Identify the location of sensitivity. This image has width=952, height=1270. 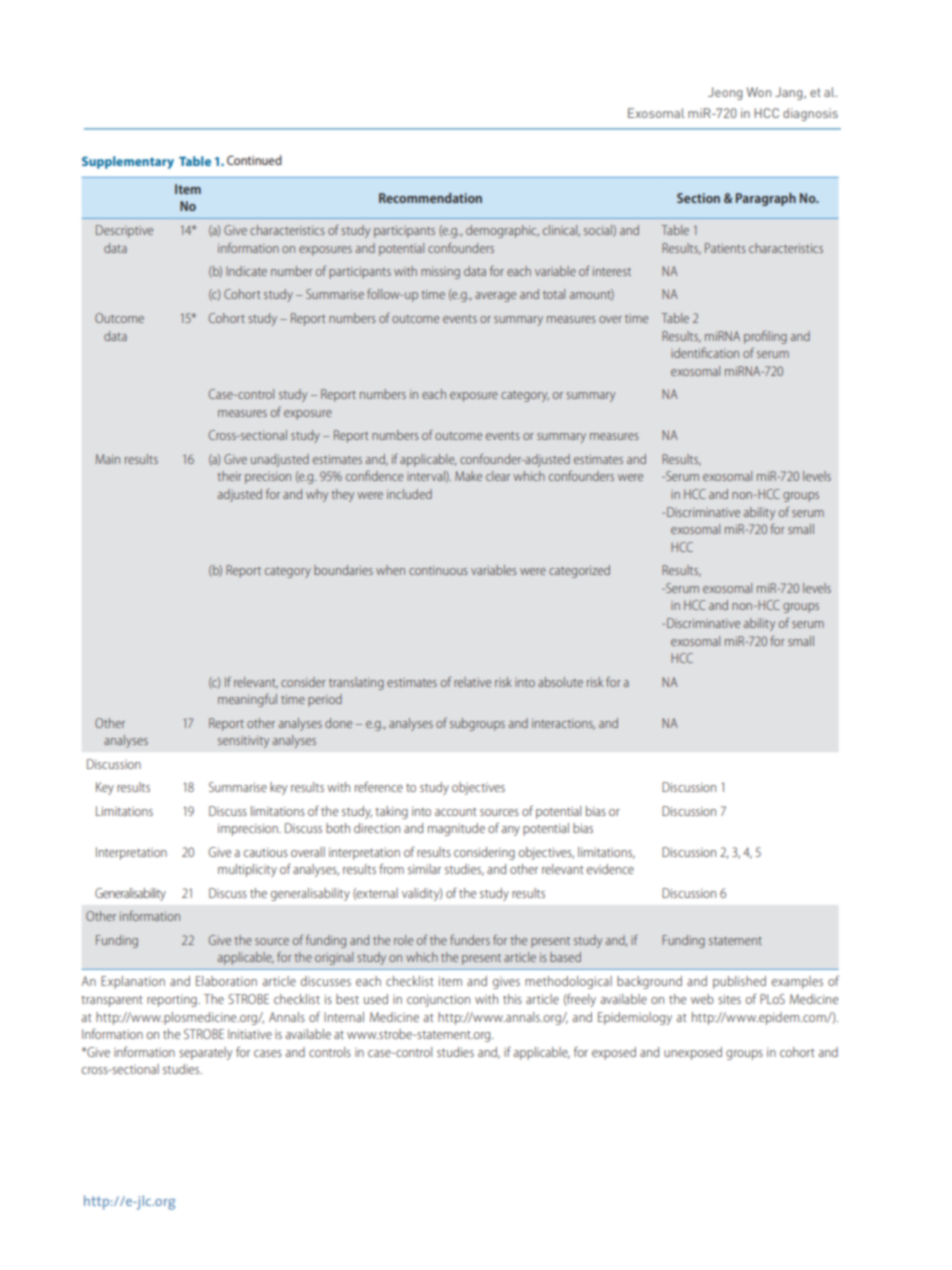
(243, 742).
